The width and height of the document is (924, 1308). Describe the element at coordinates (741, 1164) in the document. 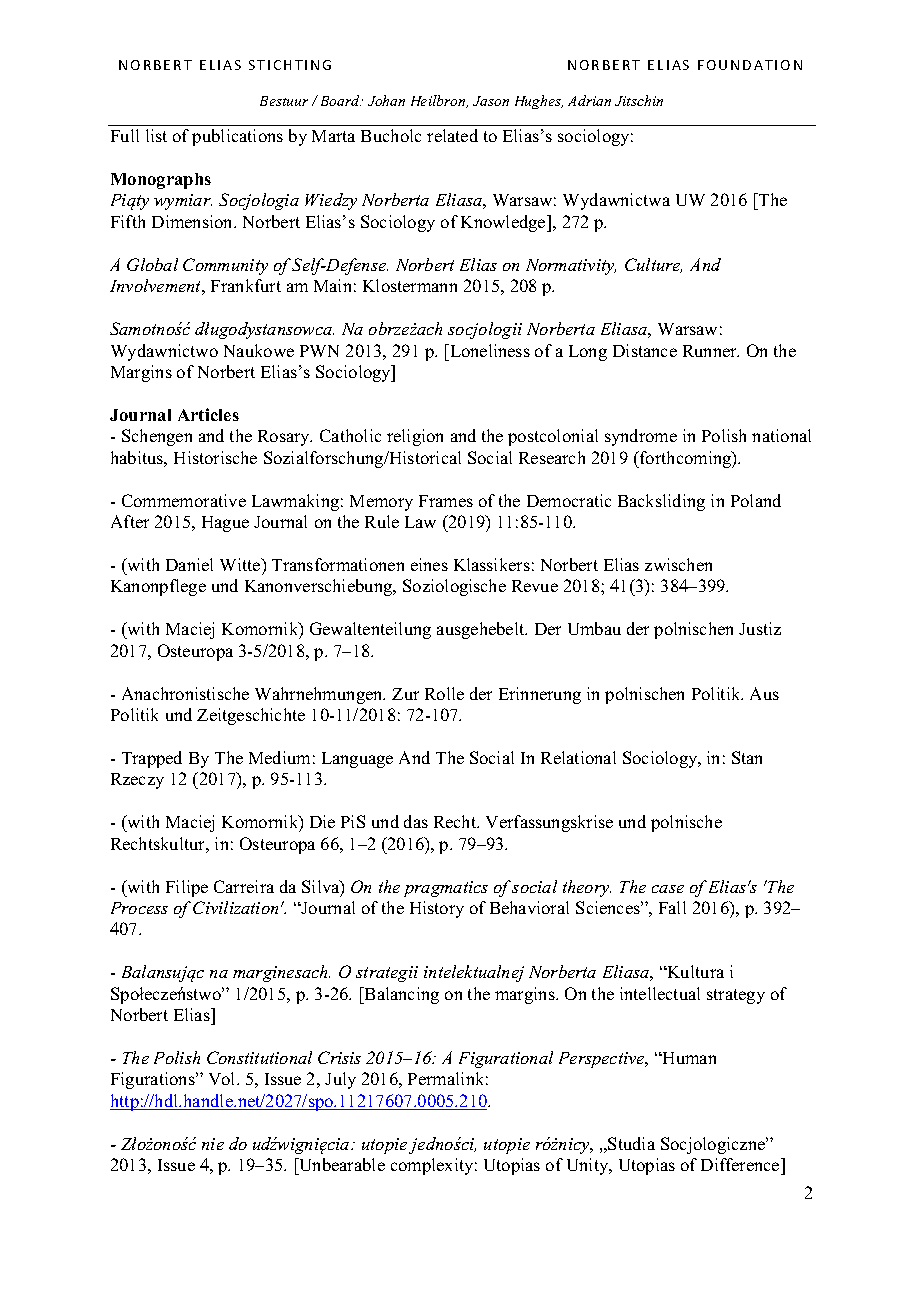

I see `Difference` at that location.
